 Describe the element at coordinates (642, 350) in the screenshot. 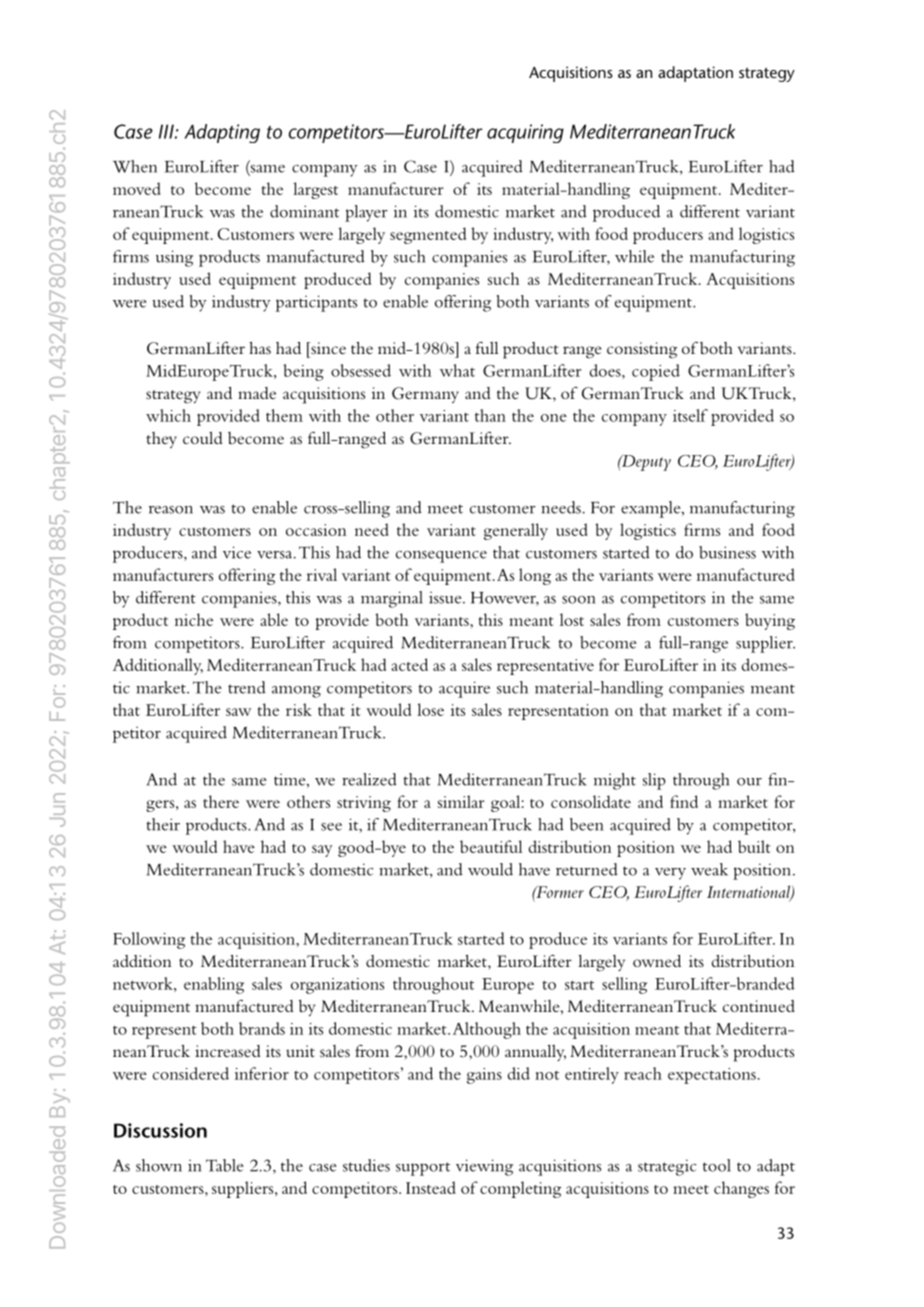

I see `consisting` at that location.
